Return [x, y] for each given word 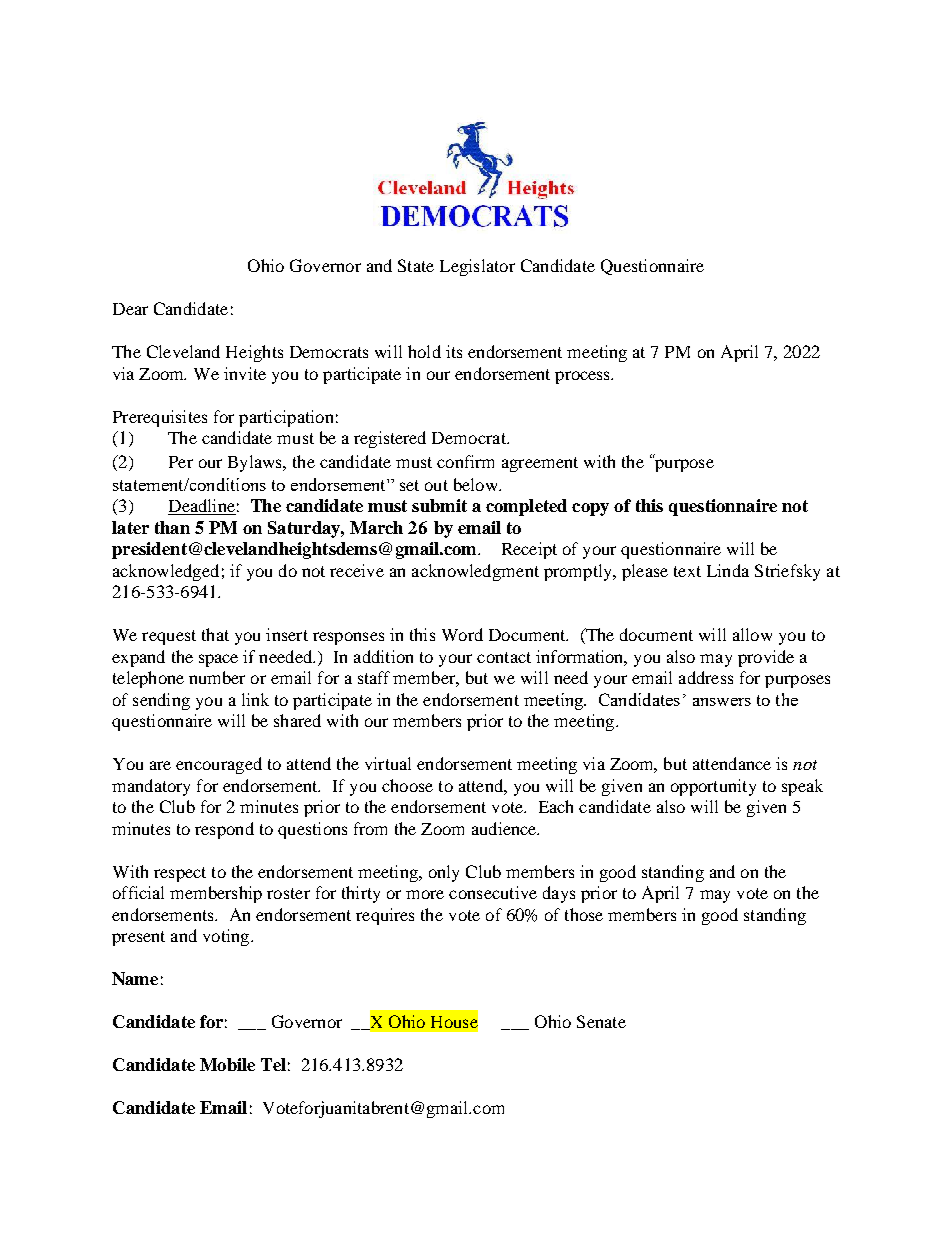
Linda [728, 570]
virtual [388, 763]
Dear [130, 309]
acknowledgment [475, 572]
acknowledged [166, 572]
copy [590, 509]
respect [180, 874]
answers [722, 702]
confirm [465, 461]
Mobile [227, 1064]
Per [181, 462]
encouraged [219, 765]
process [584, 377]
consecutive [493, 892]
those [584, 914]
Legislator [477, 267]
